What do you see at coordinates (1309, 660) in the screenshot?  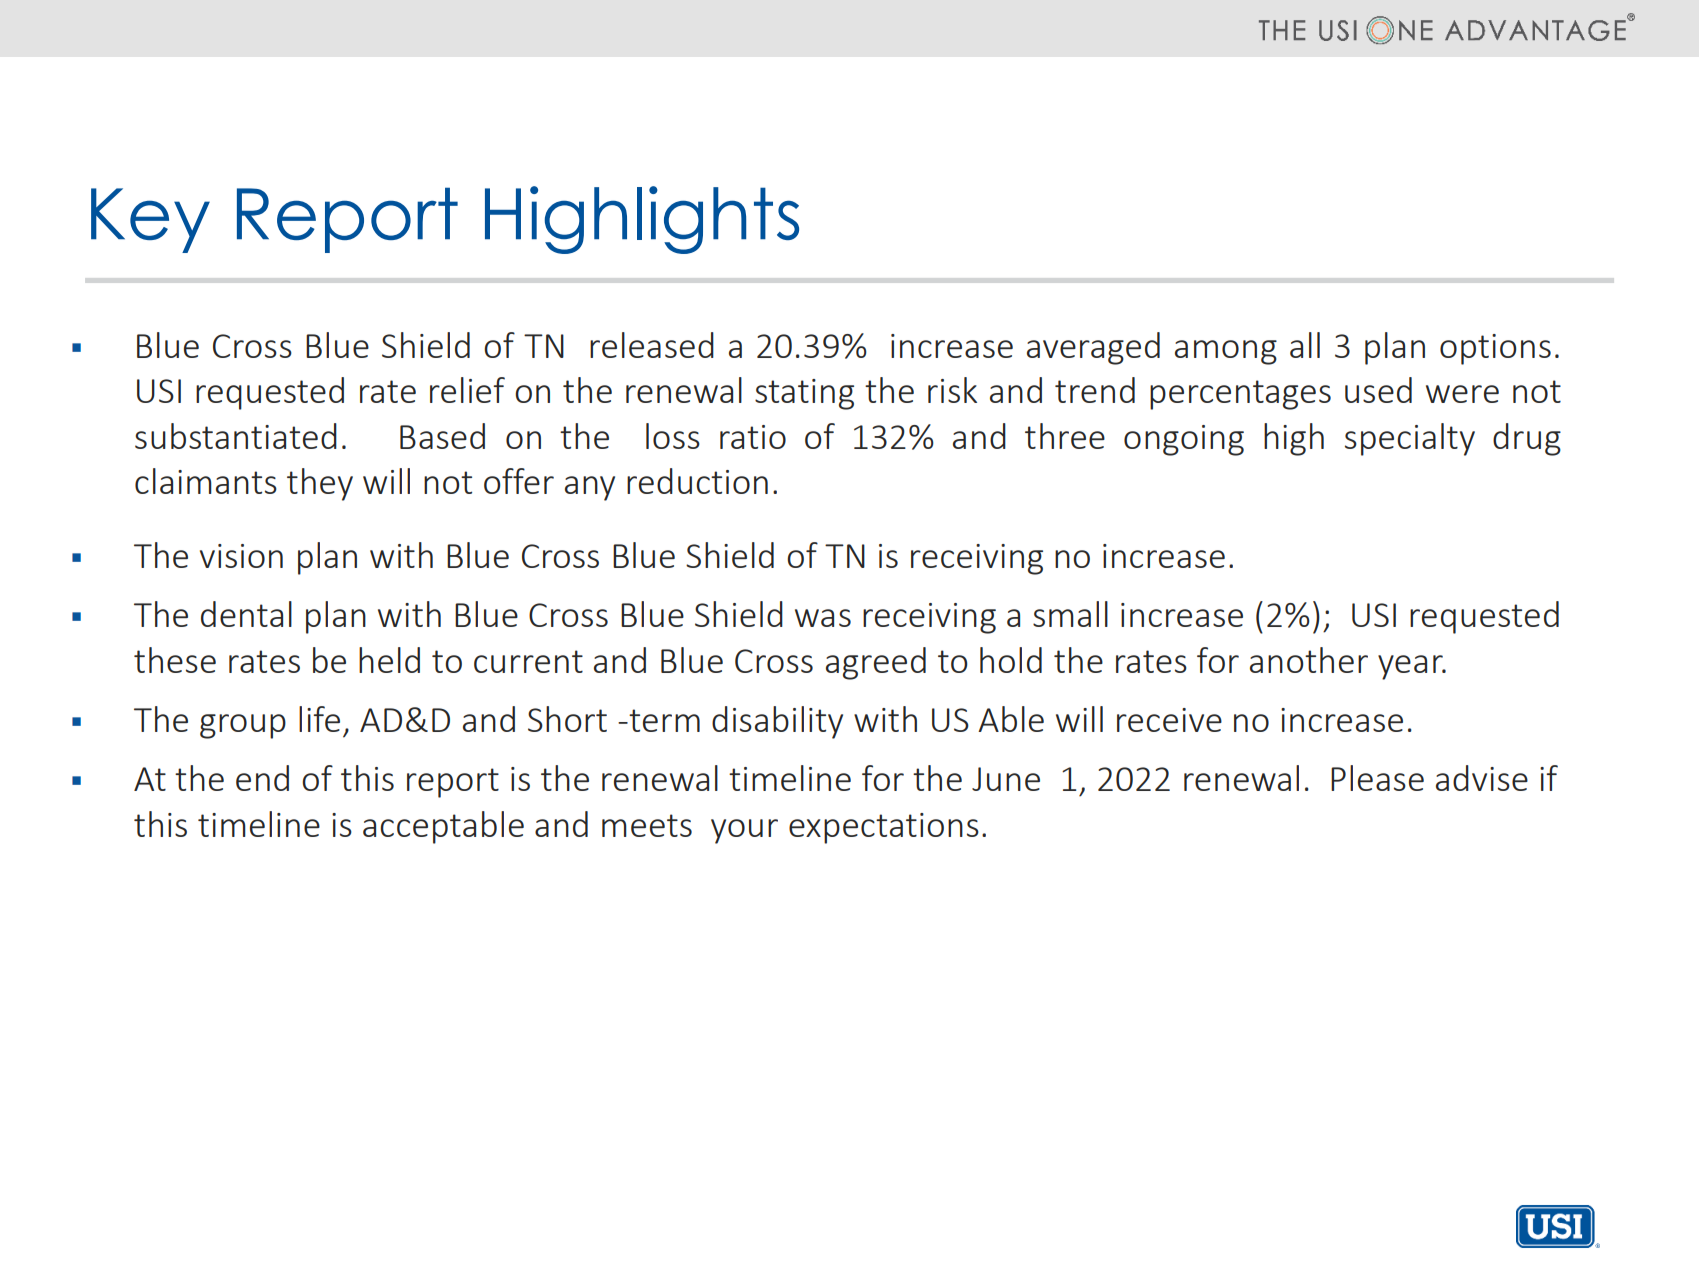 I see `another` at bounding box center [1309, 660].
